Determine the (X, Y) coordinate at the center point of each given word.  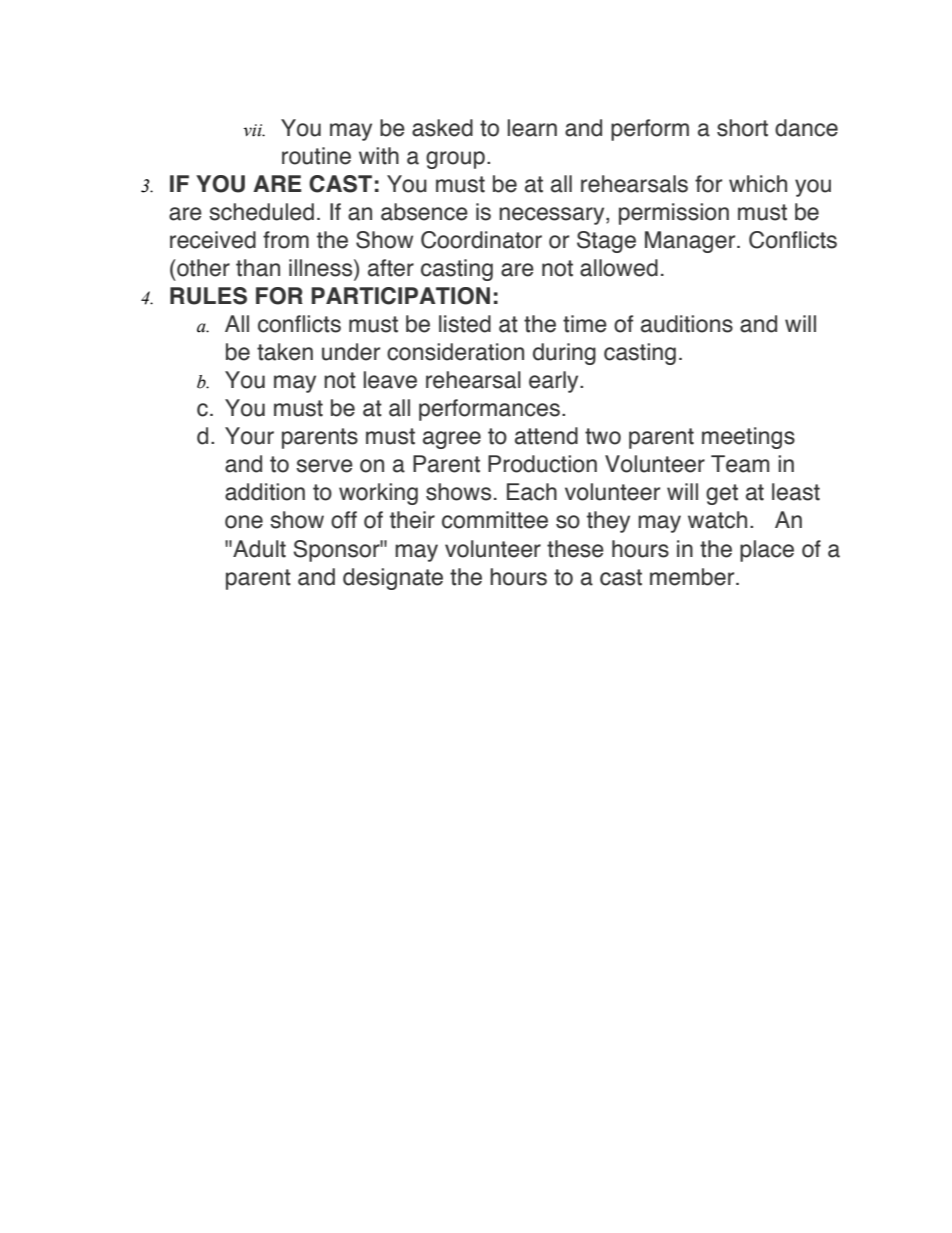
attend (546, 436)
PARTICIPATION (400, 296)
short (742, 128)
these (575, 549)
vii (254, 130)
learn (532, 128)
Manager (691, 242)
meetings (748, 438)
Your (249, 436)
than (258, 268)
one (244, 522)
